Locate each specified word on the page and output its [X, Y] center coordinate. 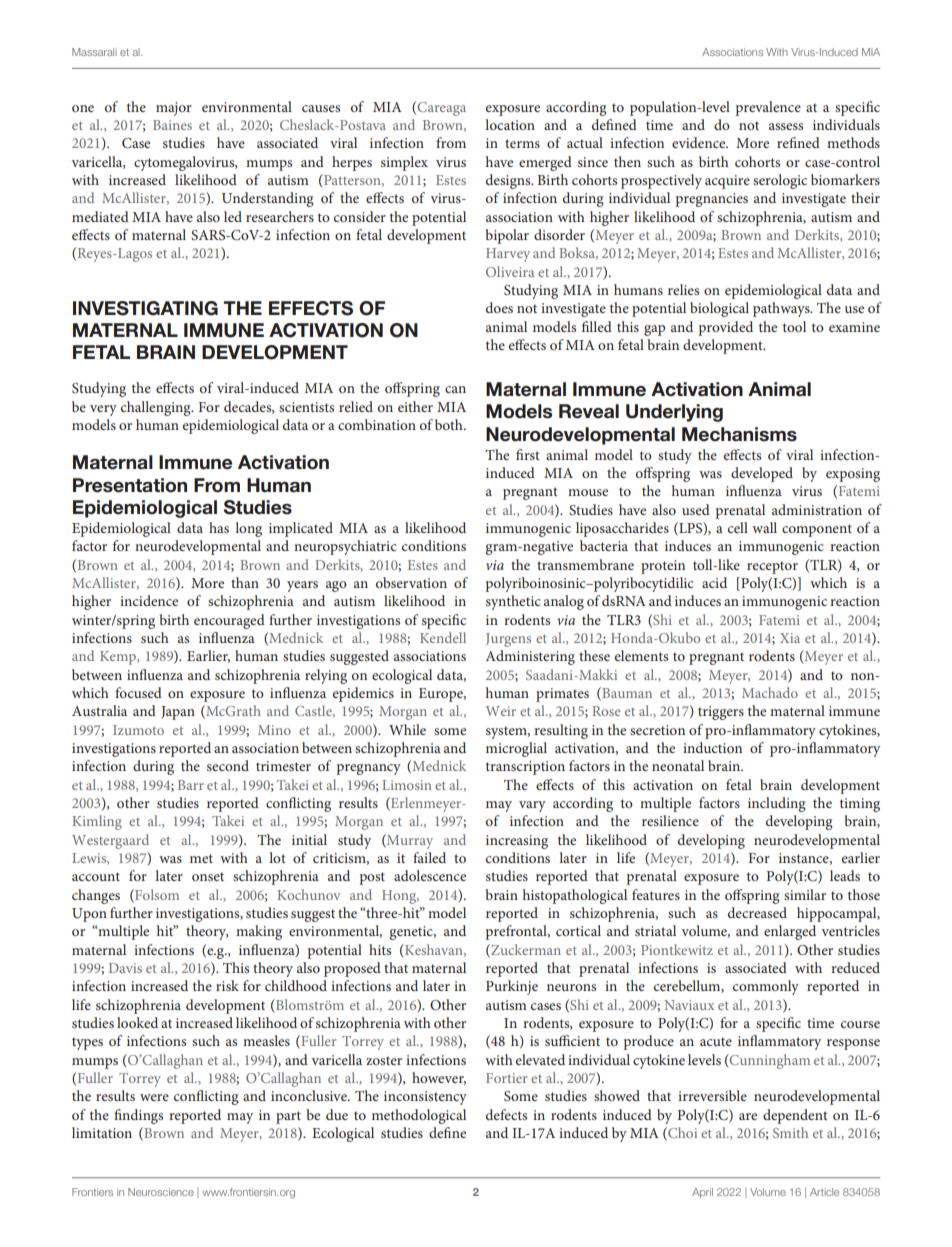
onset [208, 876]
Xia [790, 638]
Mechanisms [739, 434]
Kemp [119, 658]
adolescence [430, 875]
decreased [757, 912]
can [455, 389]
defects [506, 1114]
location [510, 124]
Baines [172, 125]
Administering [530, 657]
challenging [157, 408]
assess [786, 126]
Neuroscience [161, 1192]
